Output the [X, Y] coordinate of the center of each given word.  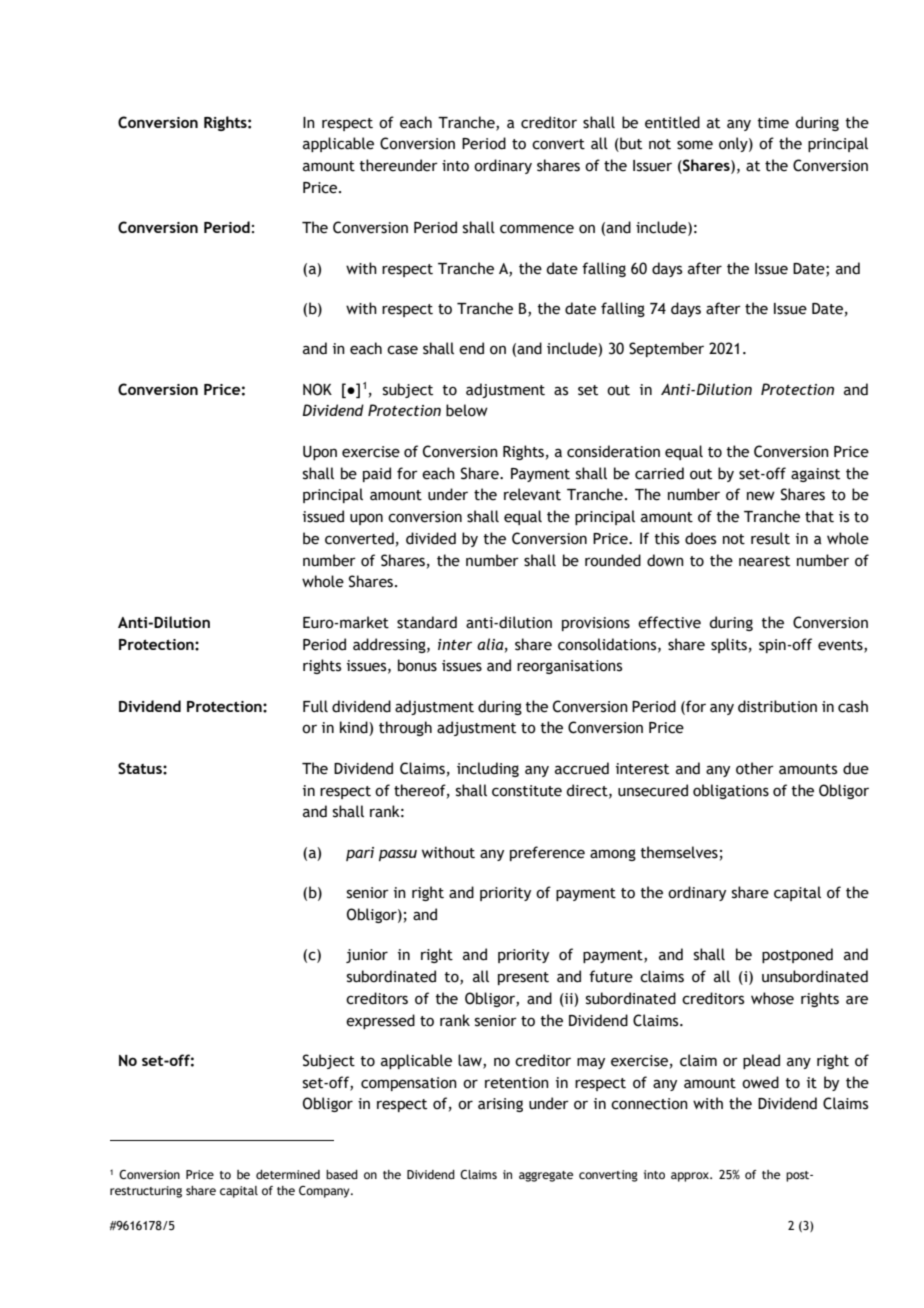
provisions [596, 624]
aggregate [546, 1176]
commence [537, 229]
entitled [672, 122]
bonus [417, 665]
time [773, 123]
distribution [777, 706]
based [342, 1174]
